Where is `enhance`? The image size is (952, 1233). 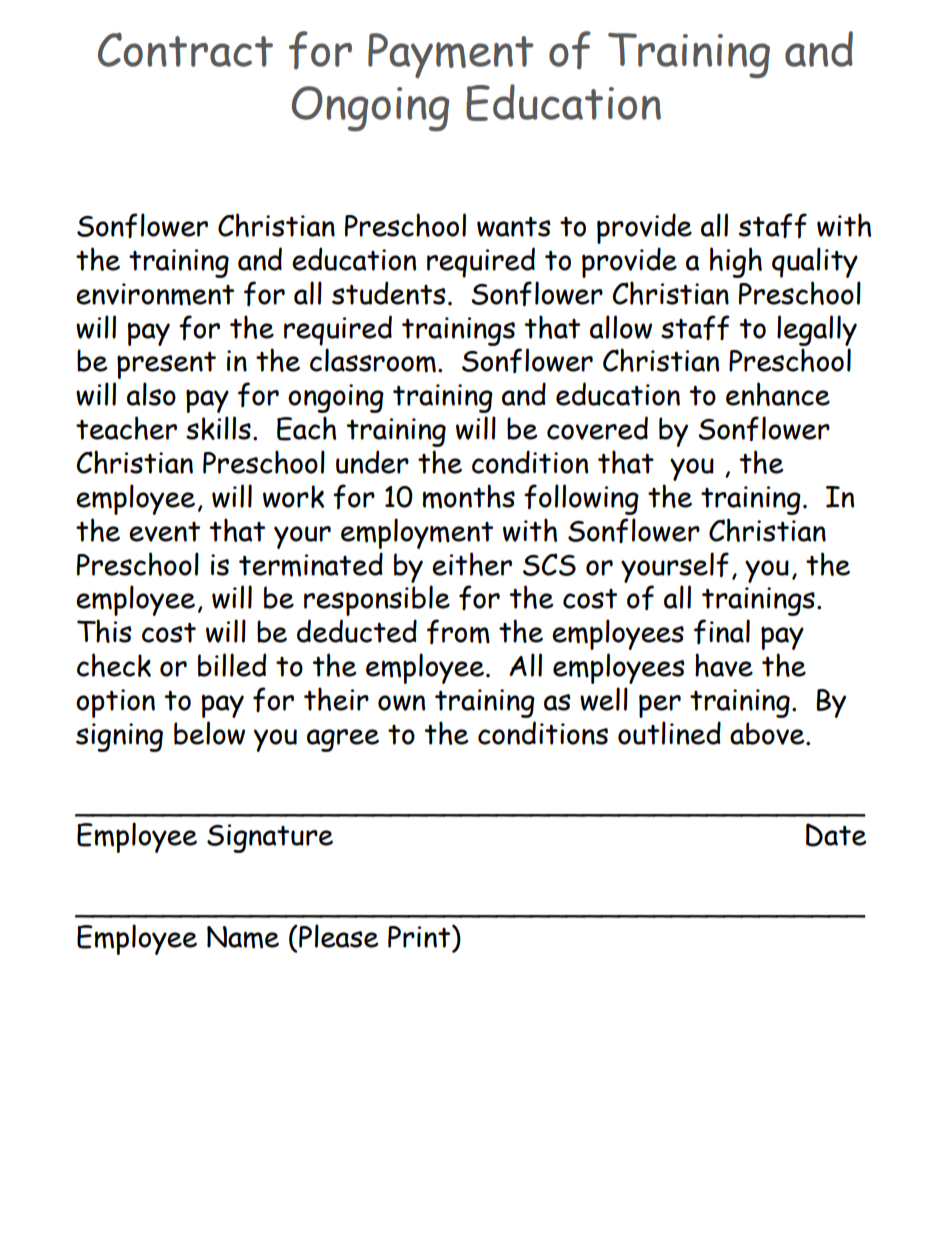
enhance is located at coordinates (778, 394).
